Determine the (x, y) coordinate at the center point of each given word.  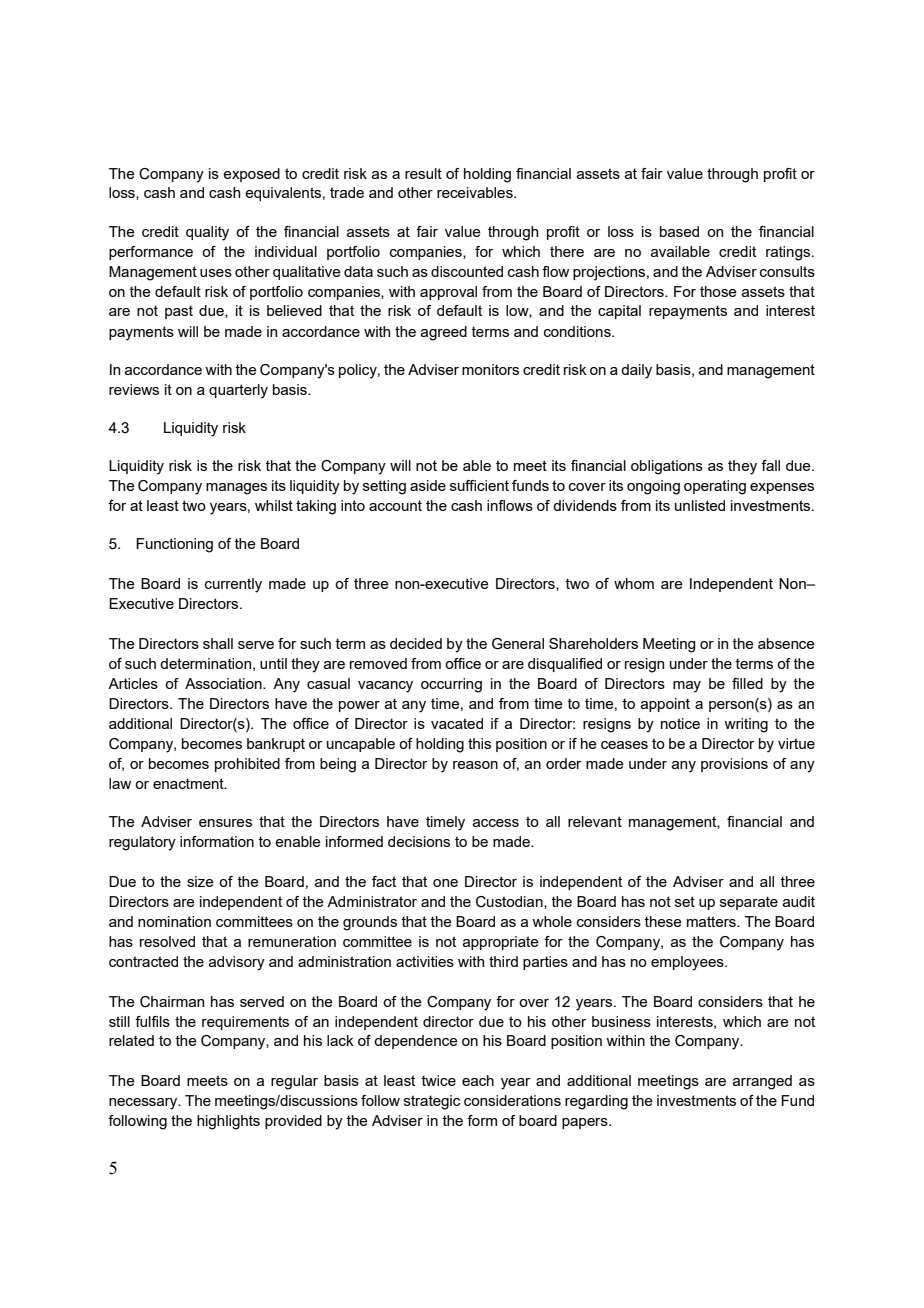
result (423, 173)
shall (218, 643)
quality (207, 233)
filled (747, 683)
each (478, 1080)
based (679, 231)
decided (416, 643)
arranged (762, 1082)
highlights (228, 1122)
